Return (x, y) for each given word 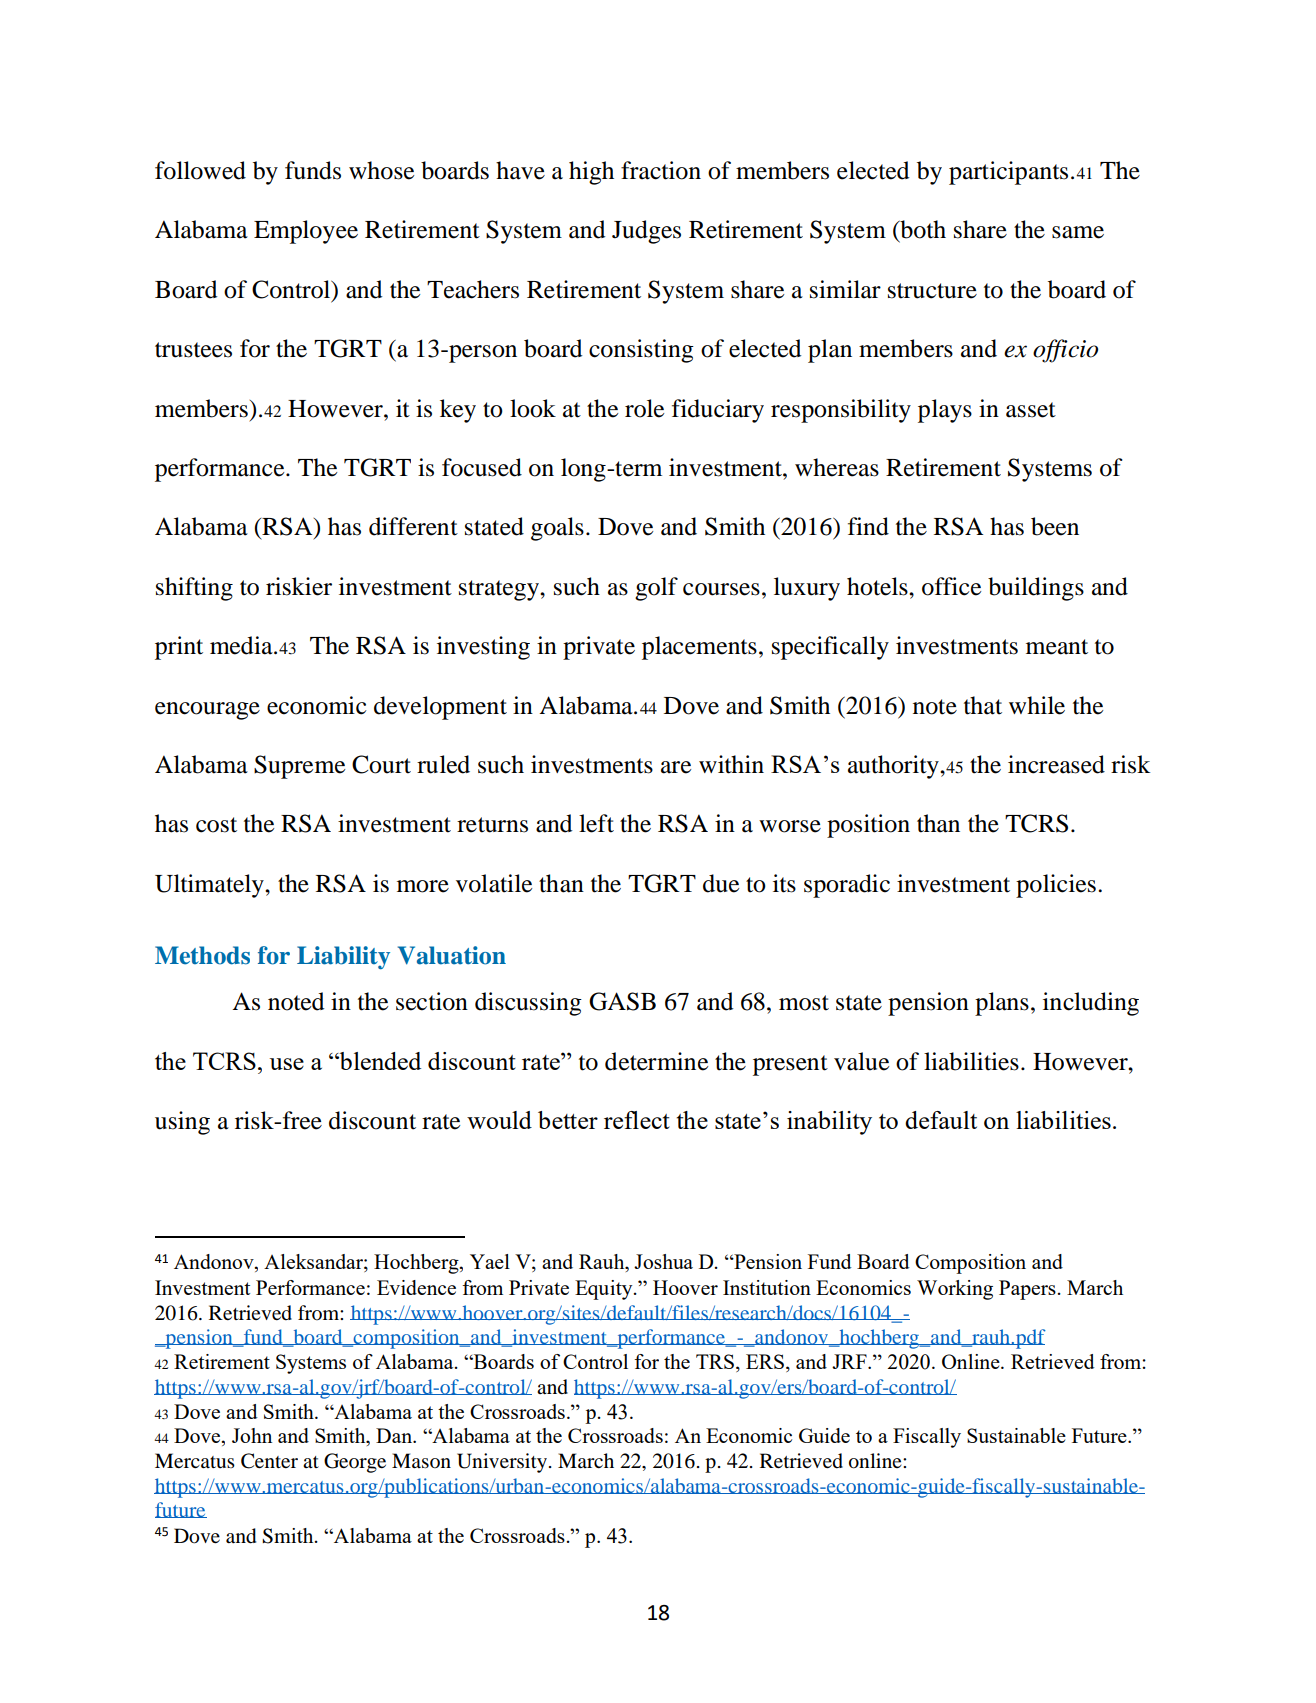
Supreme (299, 767)
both (922, 230)
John (252, 1435)
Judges (646, 232)
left (596, 823)
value (861, 1061)
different (413, 526)
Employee (306, 232)
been (1055, 526)
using (182, 1123)
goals (557, 529)
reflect (637, 1120)
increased (1056, 764)
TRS (716, 1363)
